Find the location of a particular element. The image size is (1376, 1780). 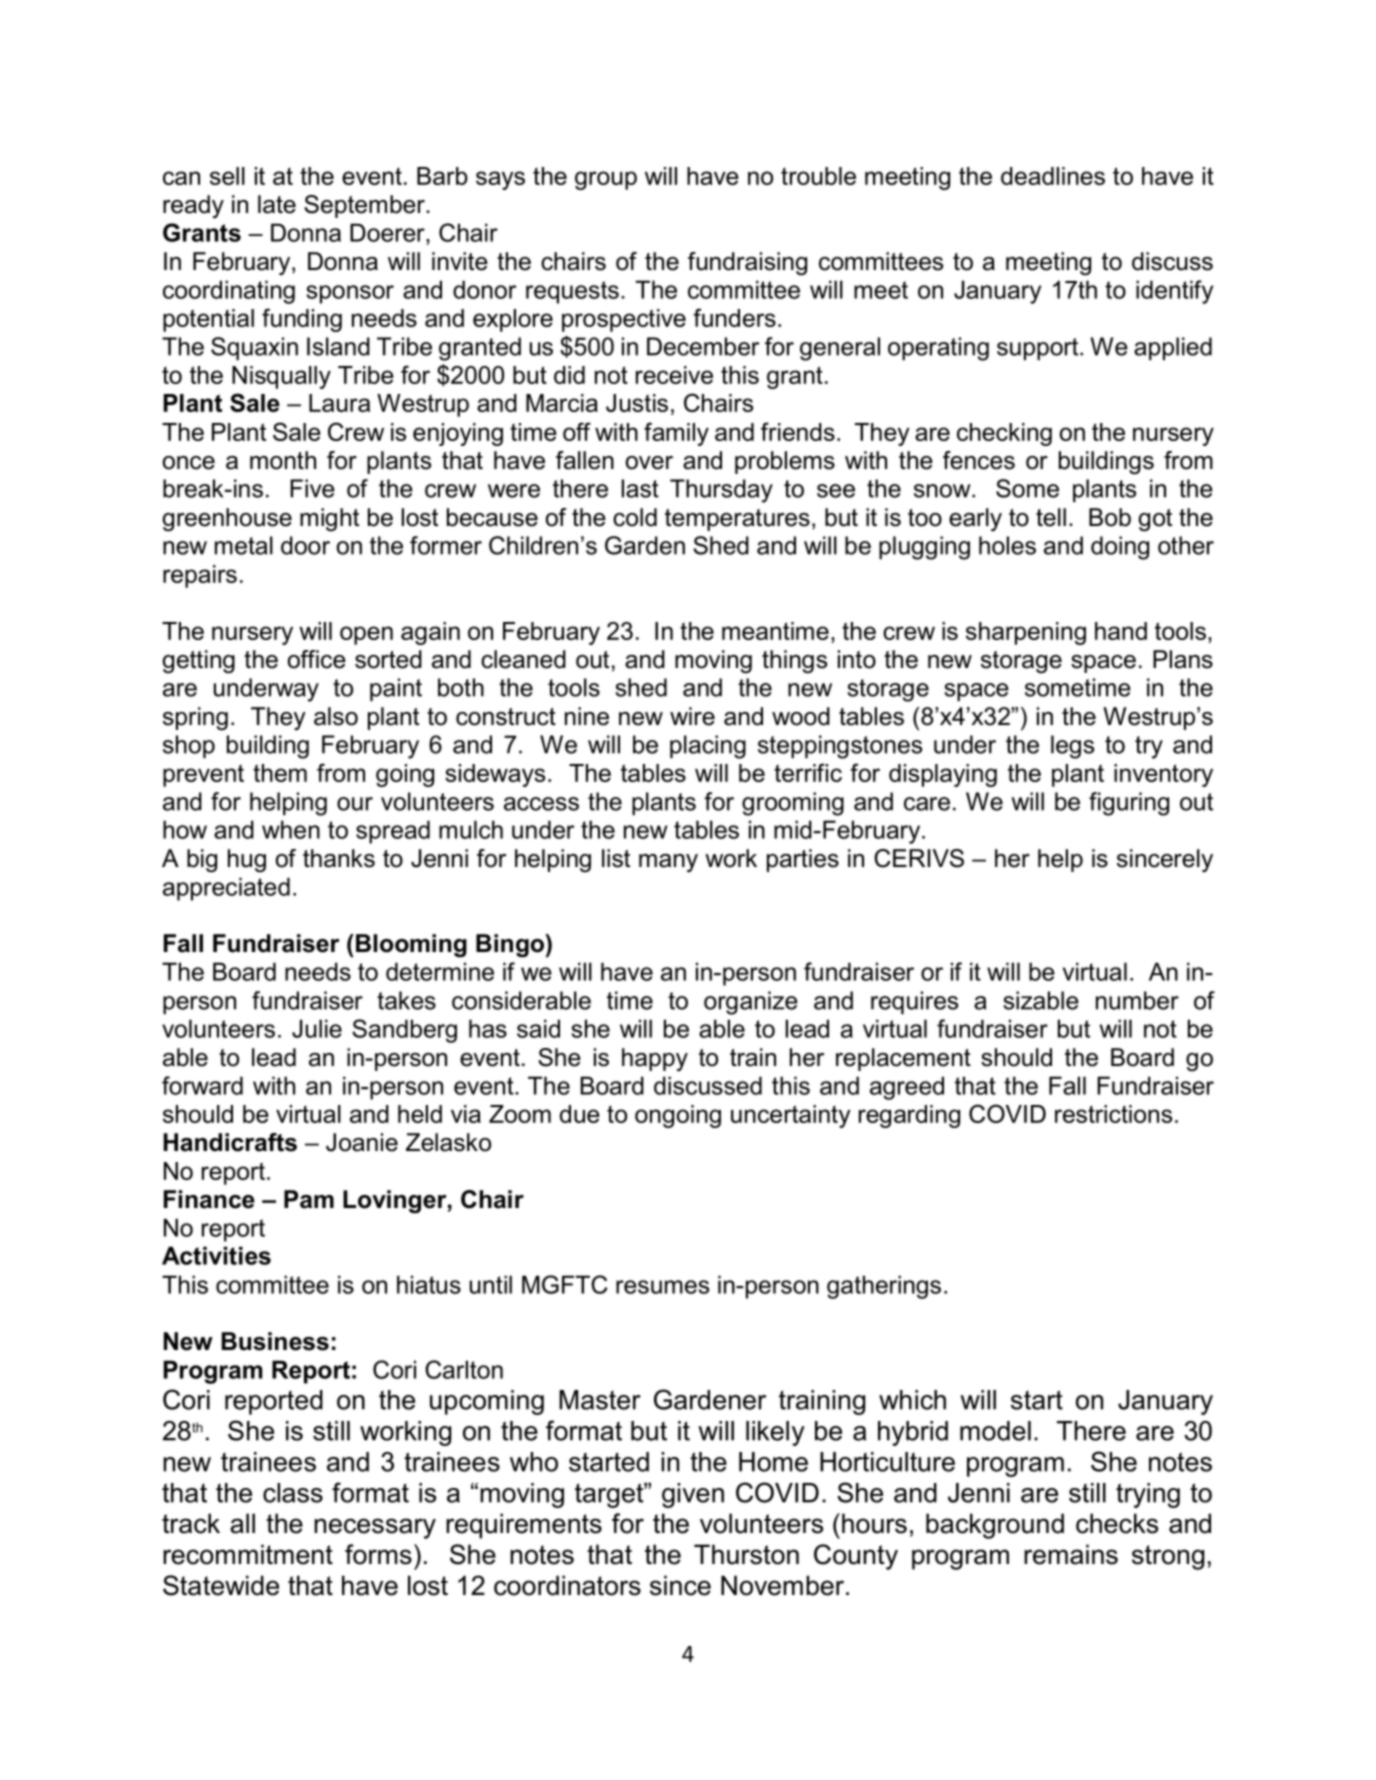

fundraising is located at coordinates (747, 264).
